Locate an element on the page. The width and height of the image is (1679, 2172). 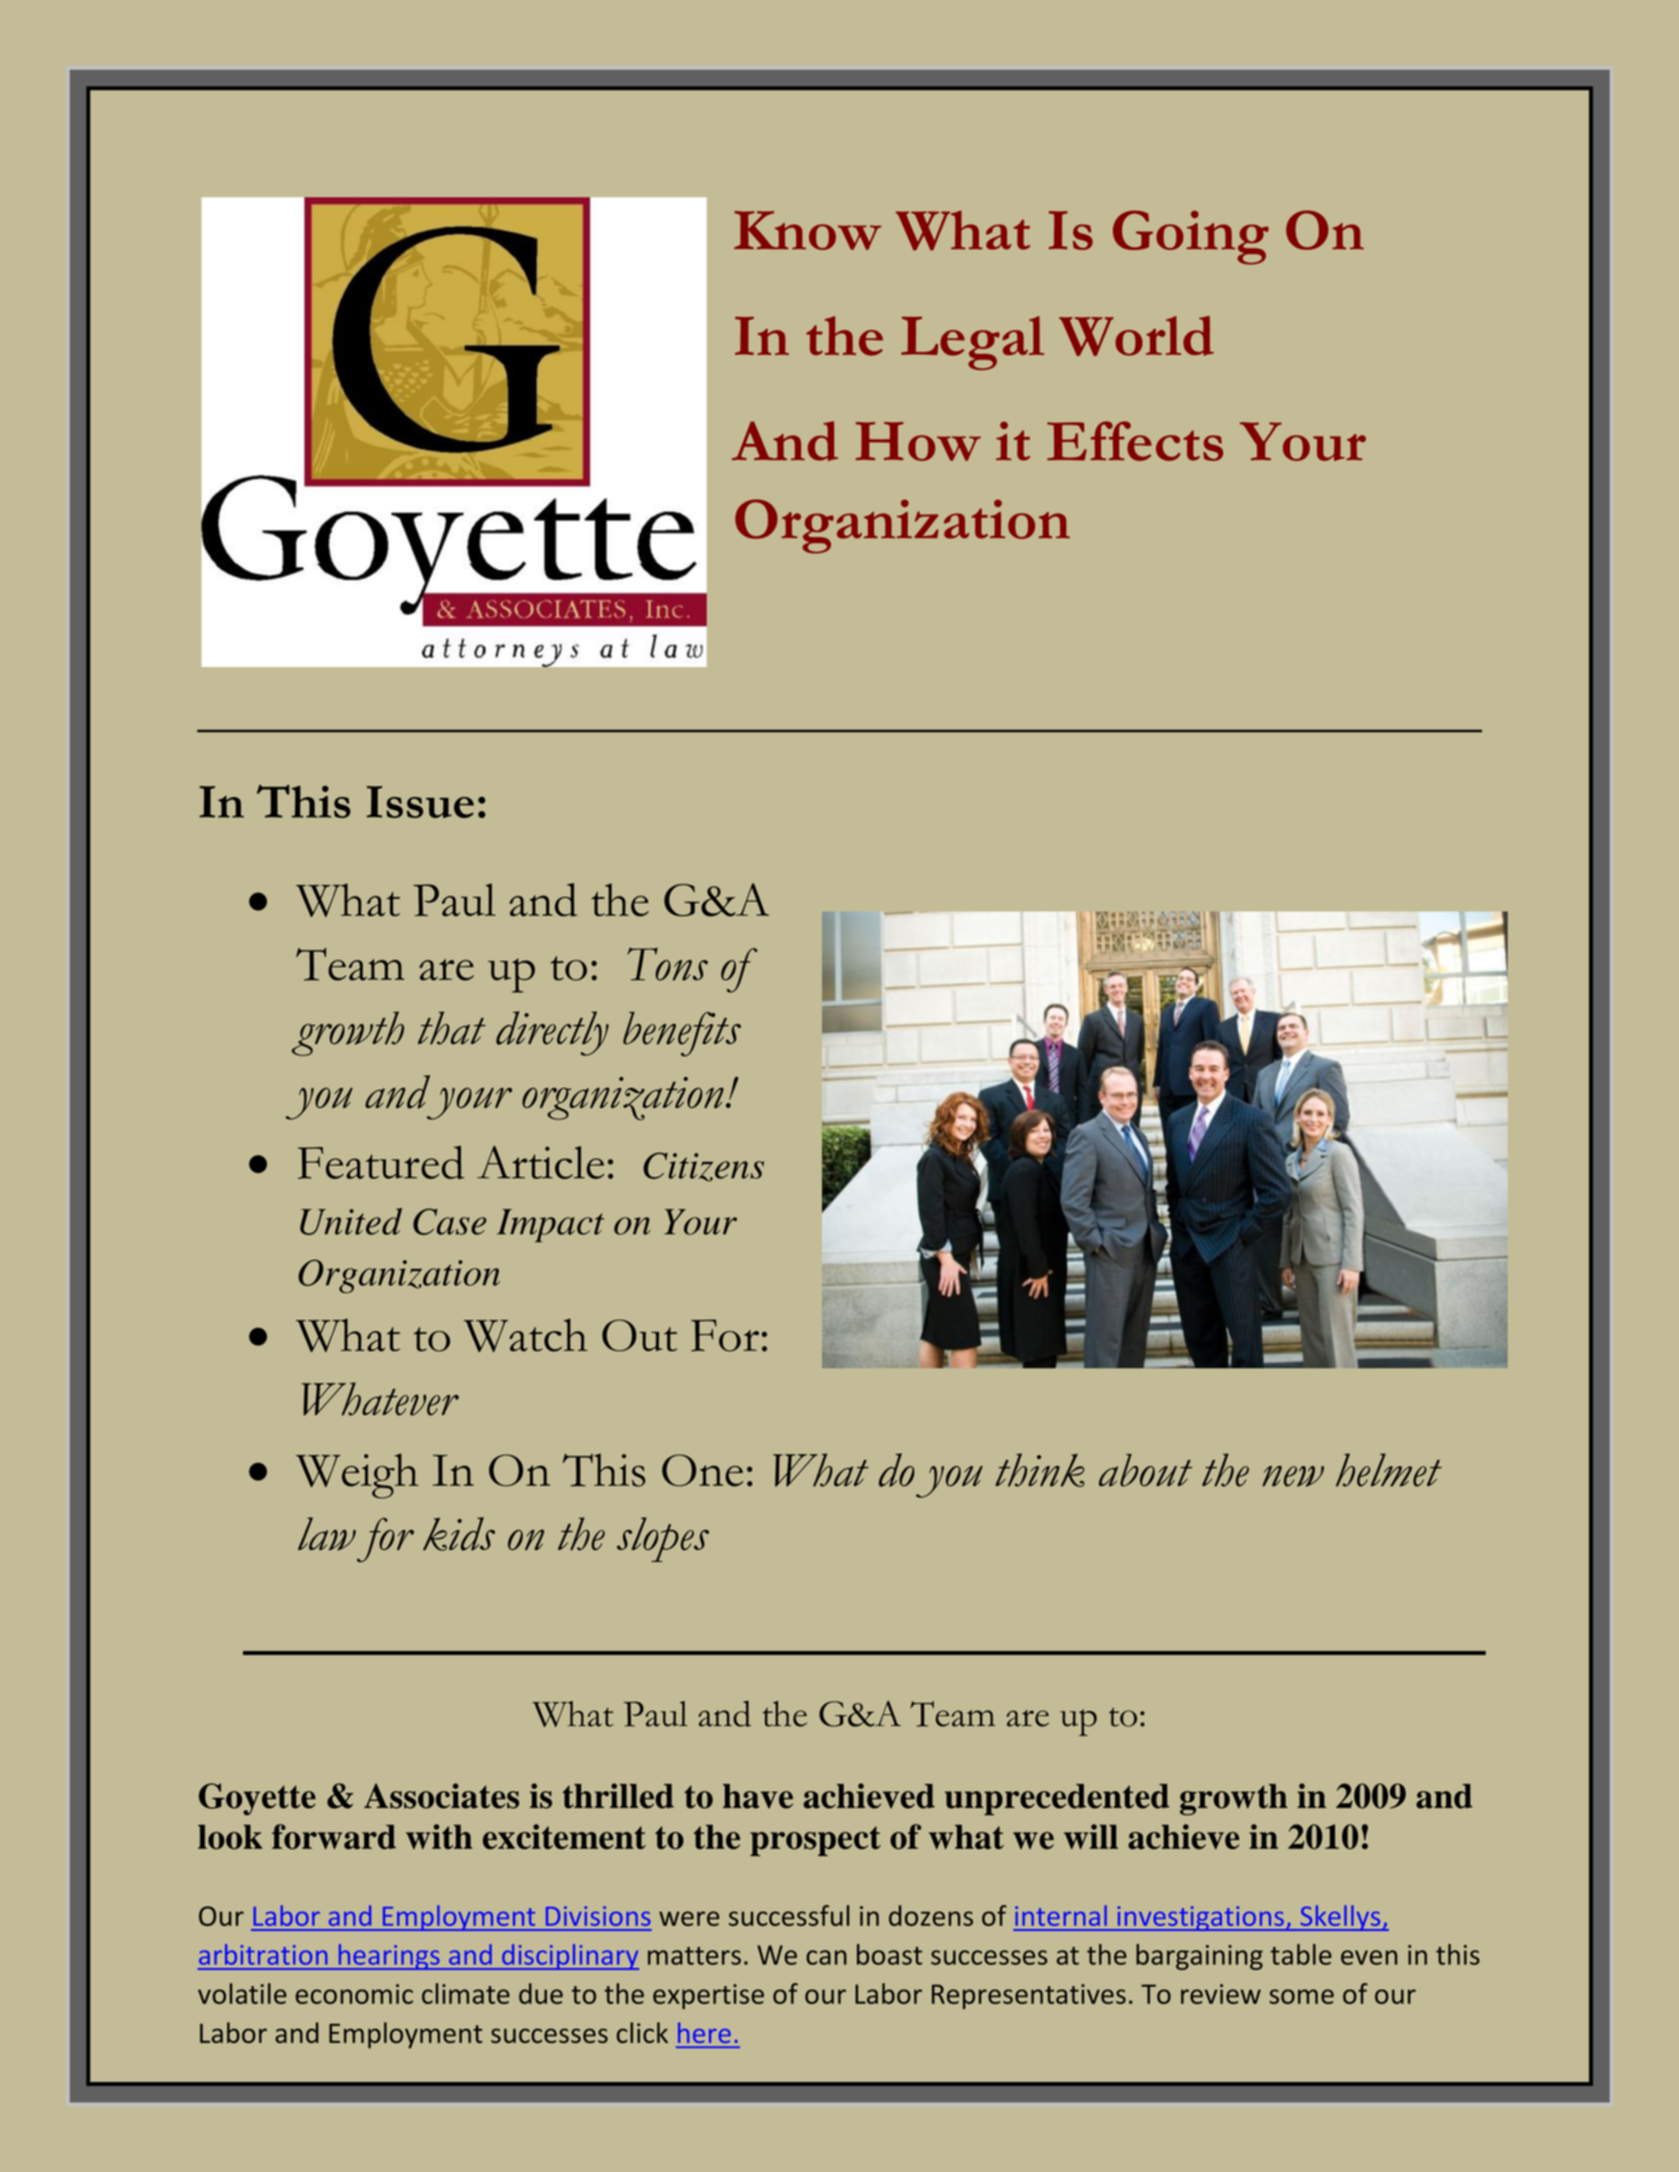
can is located at coordinates (826, 1957).
